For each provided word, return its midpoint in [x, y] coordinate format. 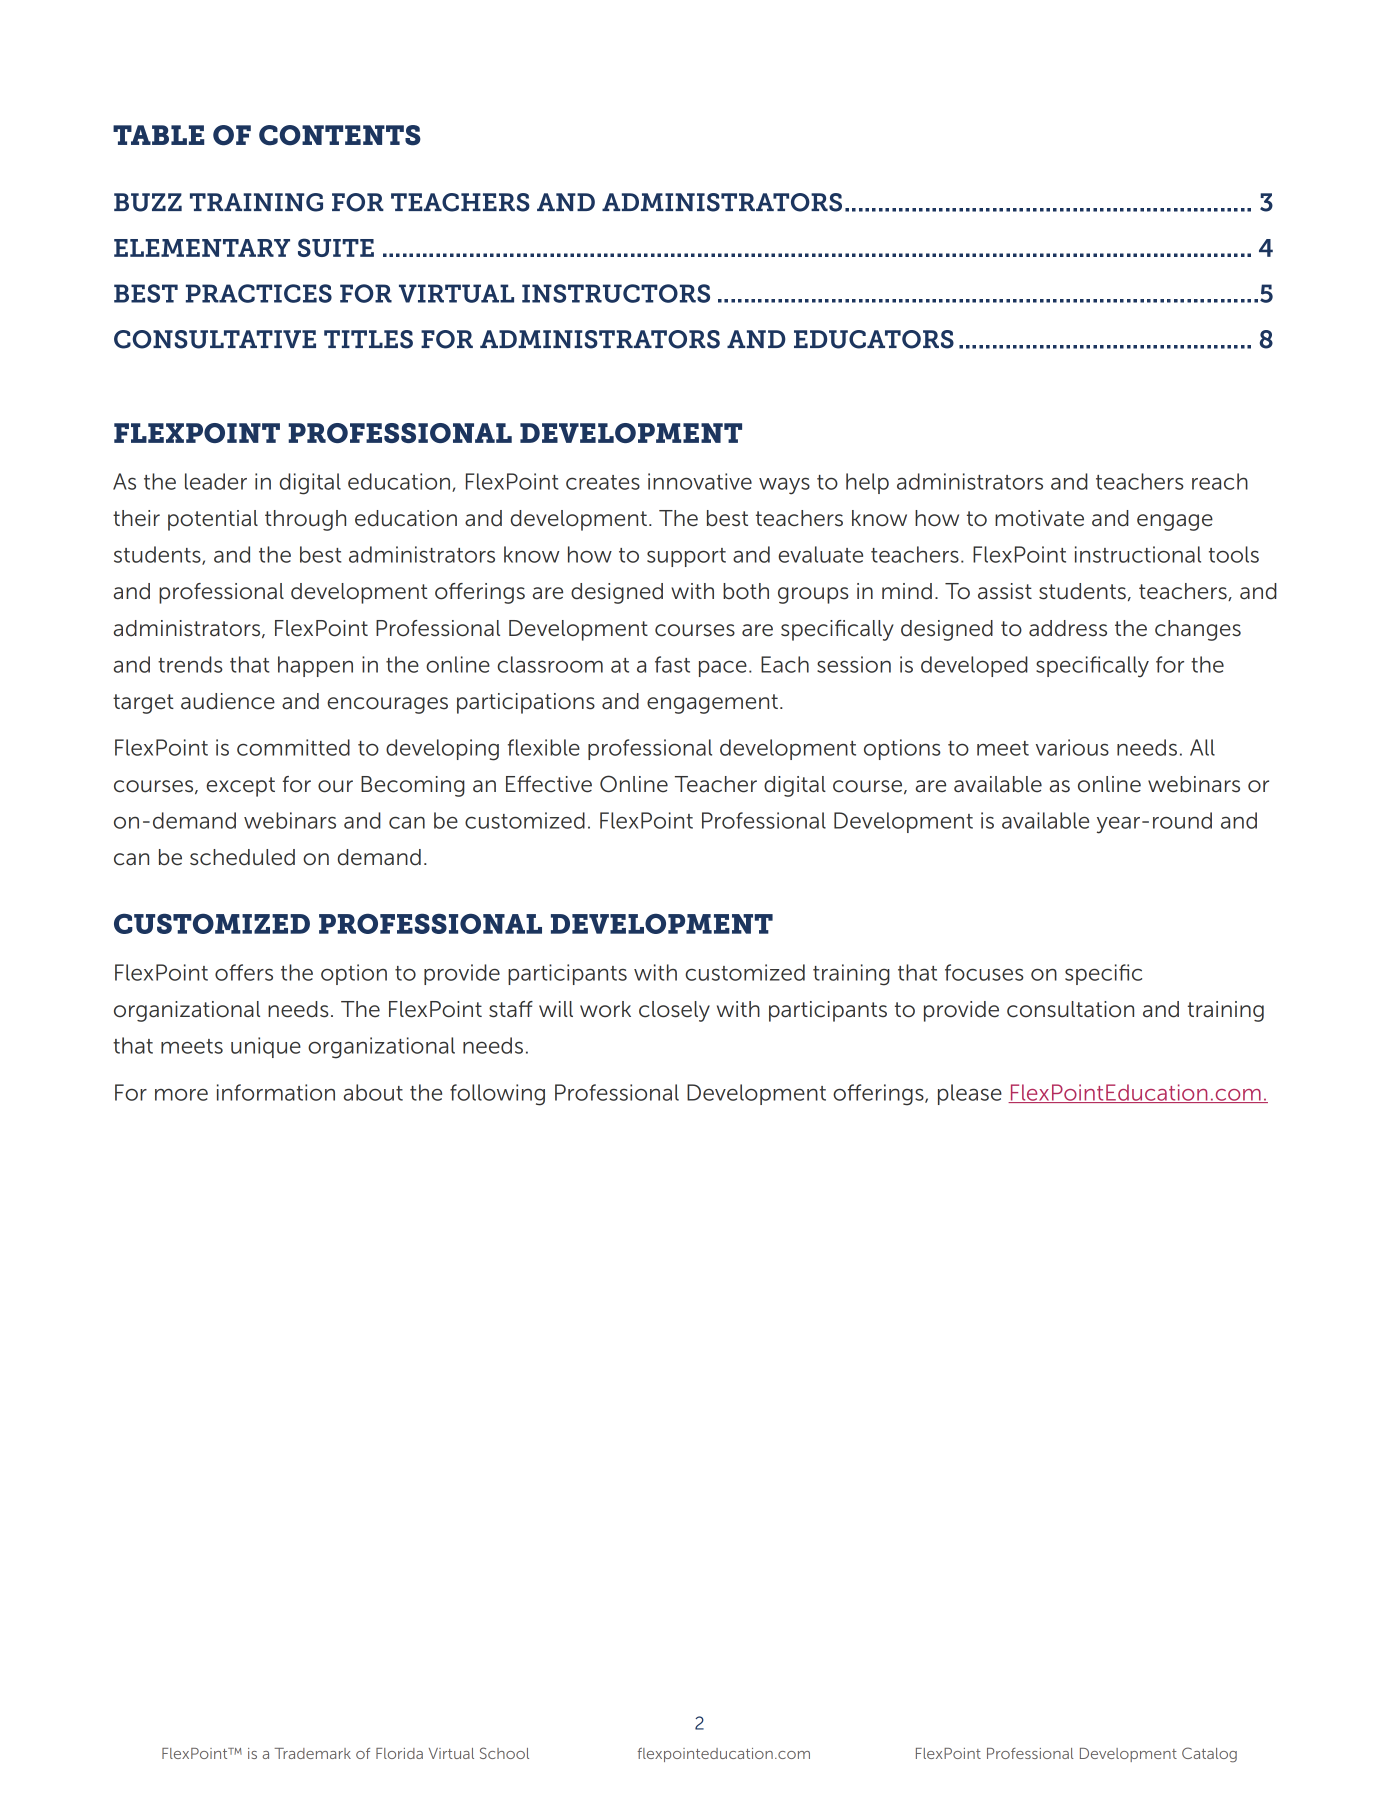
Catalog [1209, 1755]
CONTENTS [340, 135]
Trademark [312, 1753]
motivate [1039, 518]
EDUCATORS [874, 339]
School [504, 1753]
